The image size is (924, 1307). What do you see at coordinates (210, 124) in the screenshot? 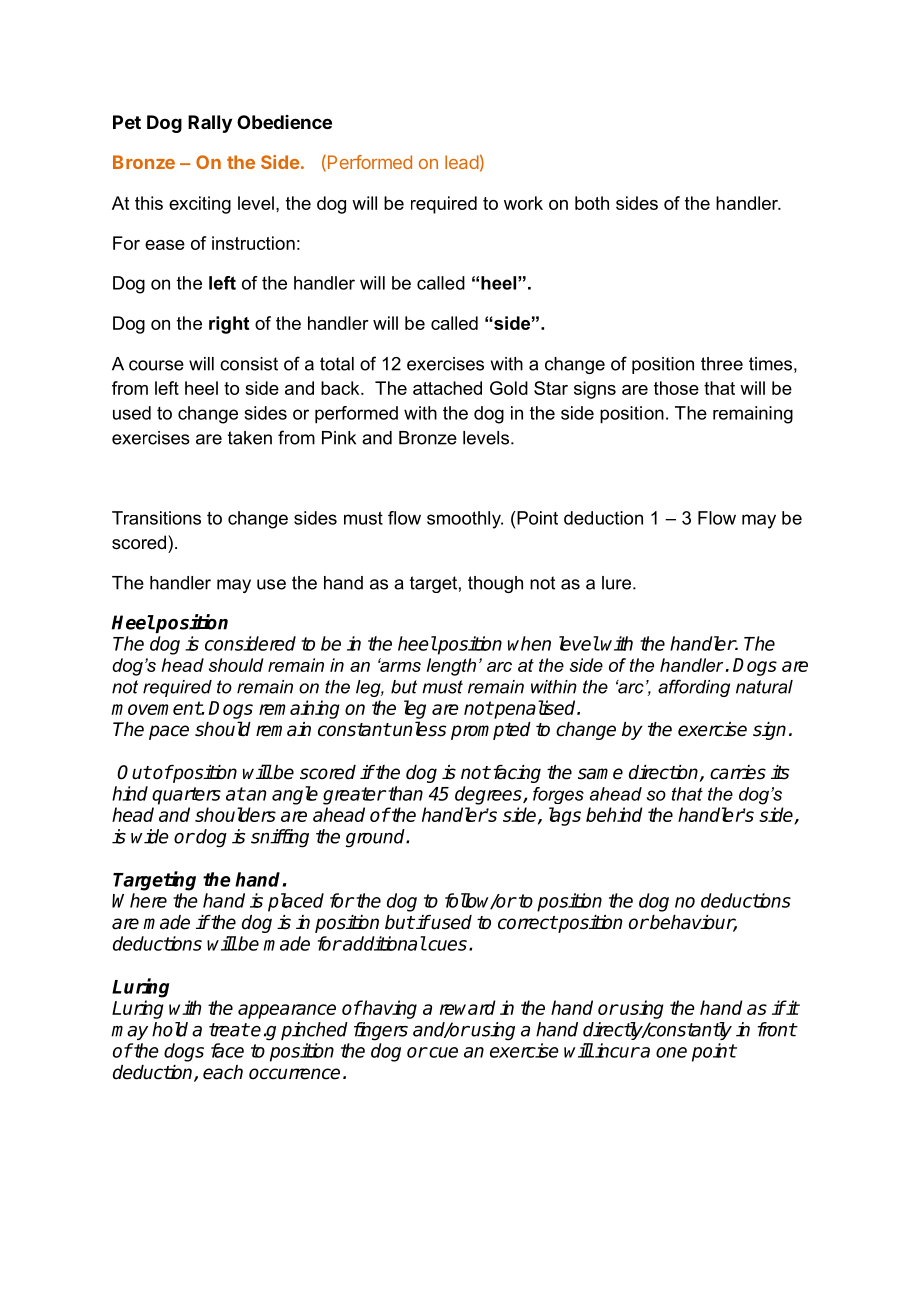
I see `Rally` at bounding box center [210, 124].
